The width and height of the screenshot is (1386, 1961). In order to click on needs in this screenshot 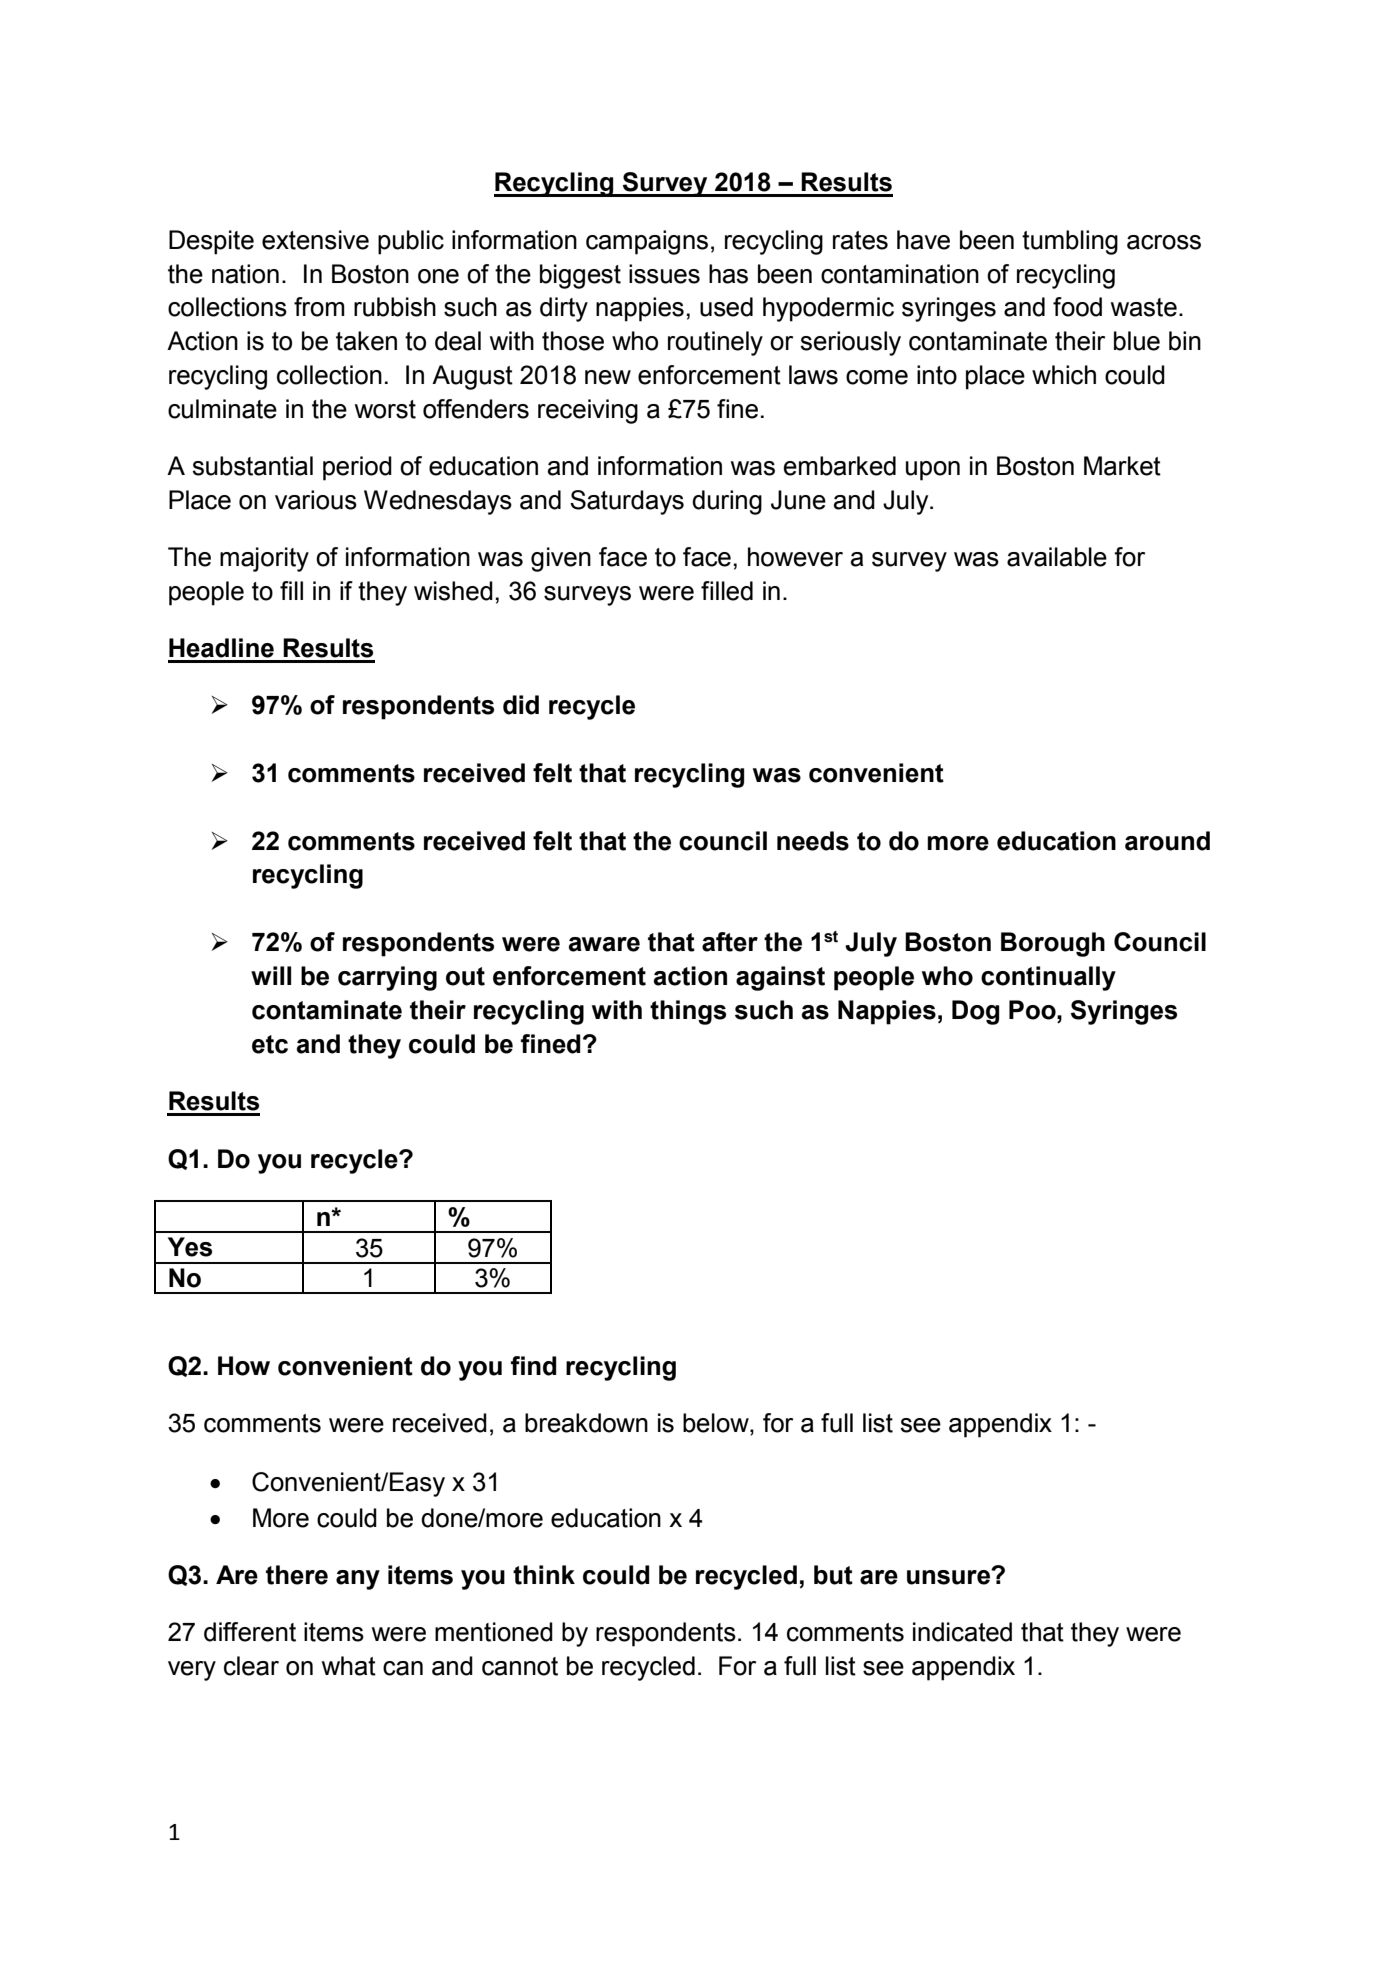, I will do `click(813, 841)`.
